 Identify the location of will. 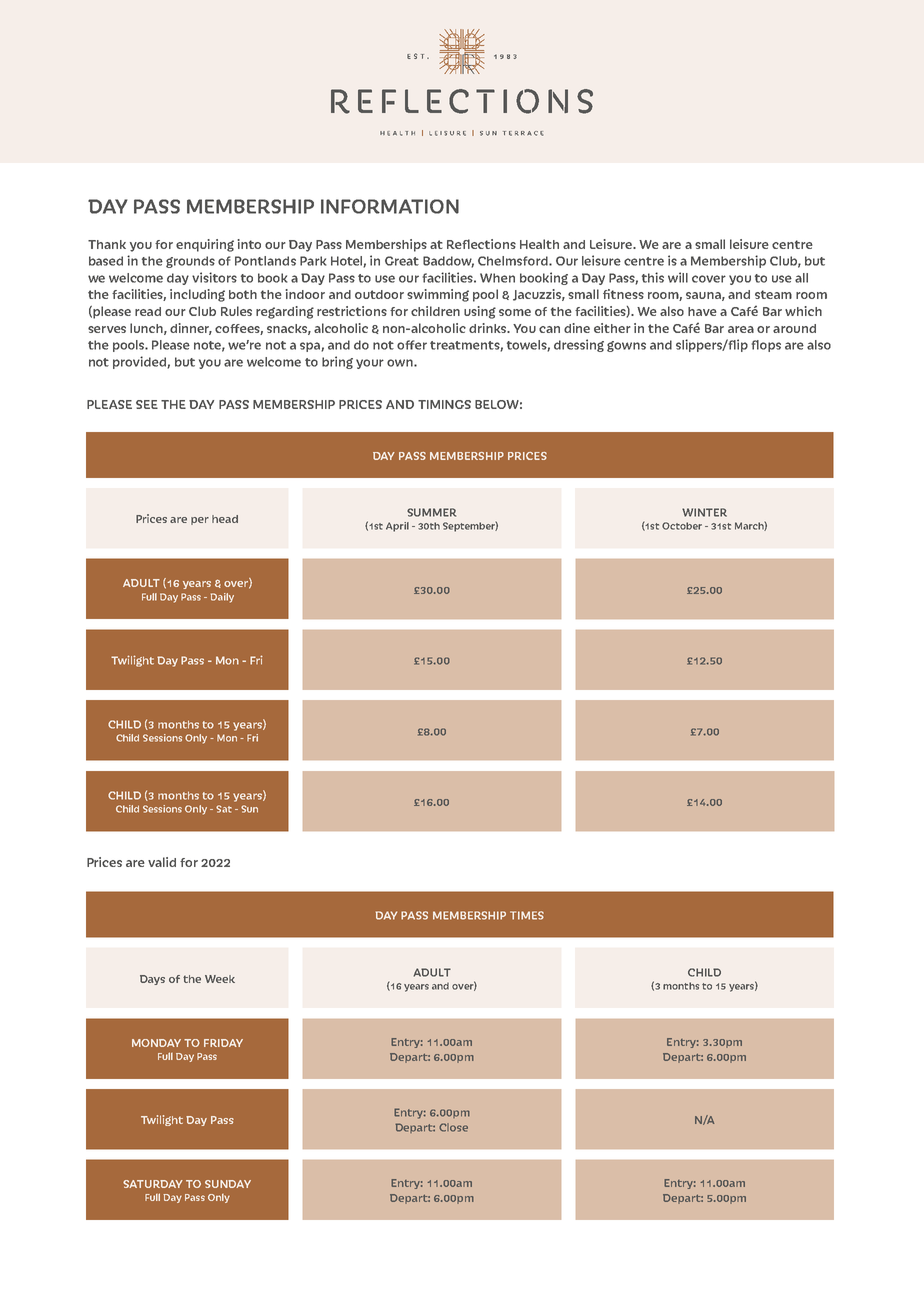
(678, 277).
